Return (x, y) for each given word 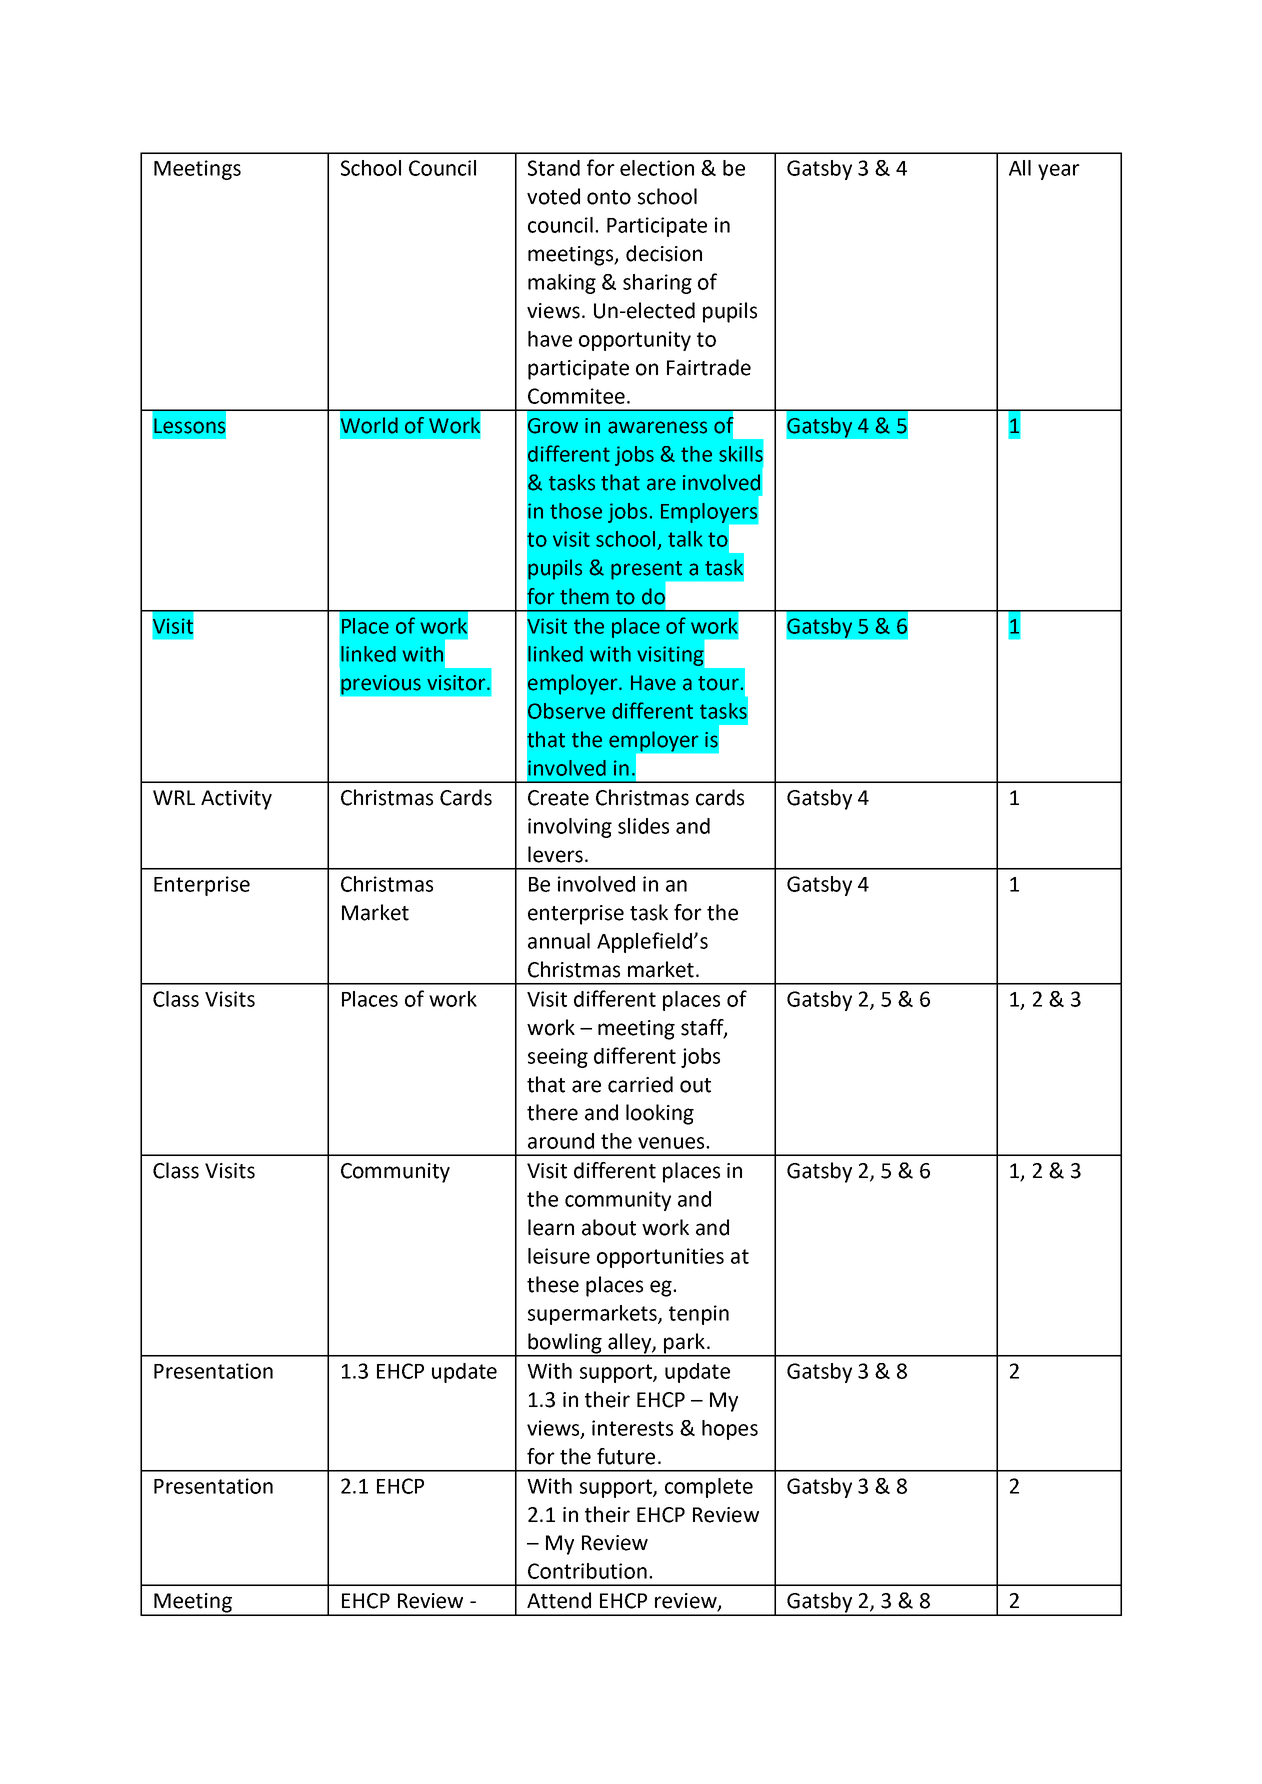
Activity (236, 800)
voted (553, 196)
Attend (559, 1600)
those (576, 511)
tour (718, 683)
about (609, 1227)
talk (685, 539)
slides (643, 826)
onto (609, 197)
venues (672, 1143)
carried (640, 1084)
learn (551, 1227)
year (1059, 172)
